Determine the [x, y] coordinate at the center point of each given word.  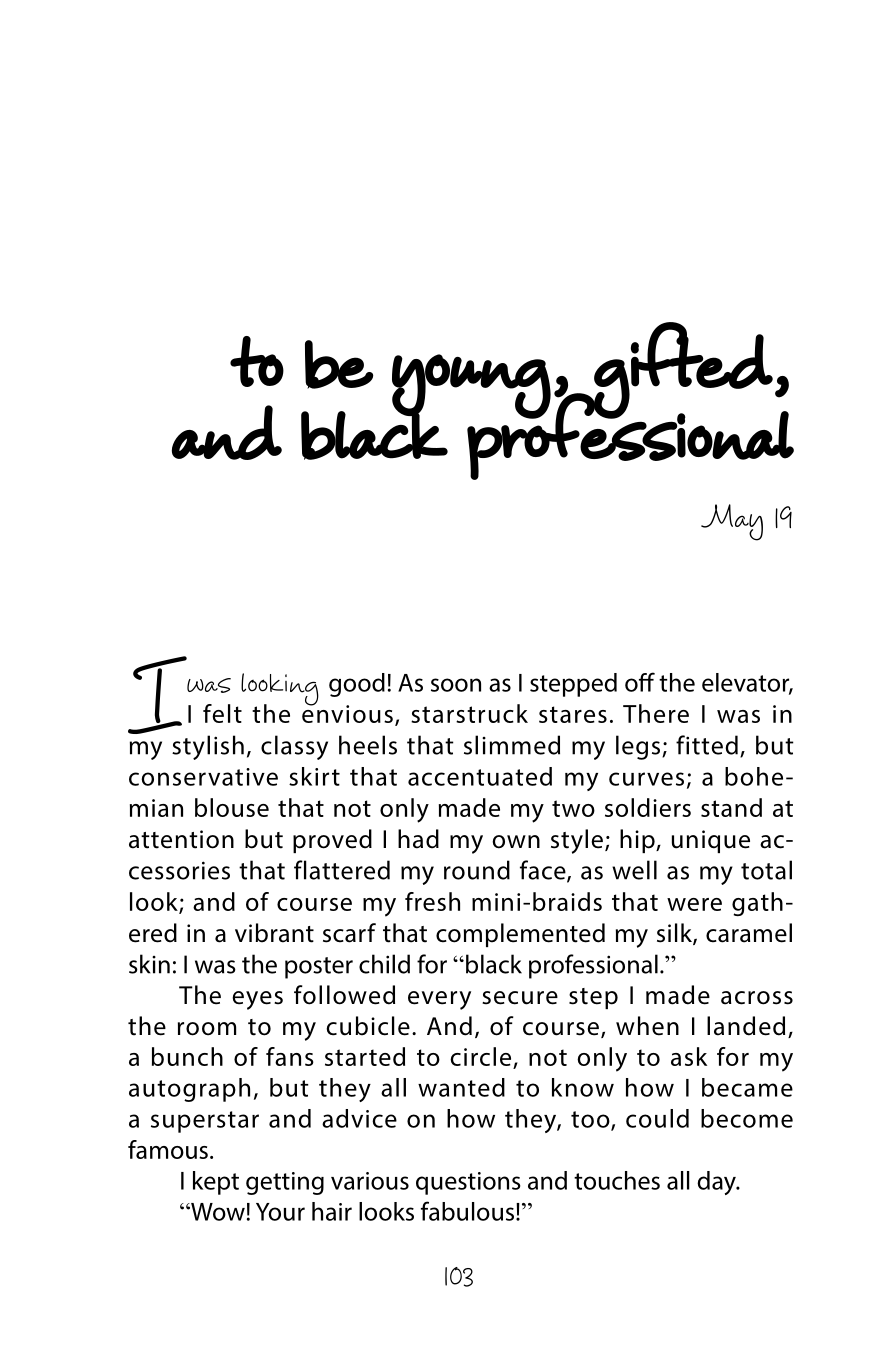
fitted [707, 745]
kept [216, 1183]
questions [468, 1183]
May [732, 522]
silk [675, 934]
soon [456, 685]
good [357, 685]
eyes [257, 1000]
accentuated [480, 776]
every [439, 1000]
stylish [208, 747]
